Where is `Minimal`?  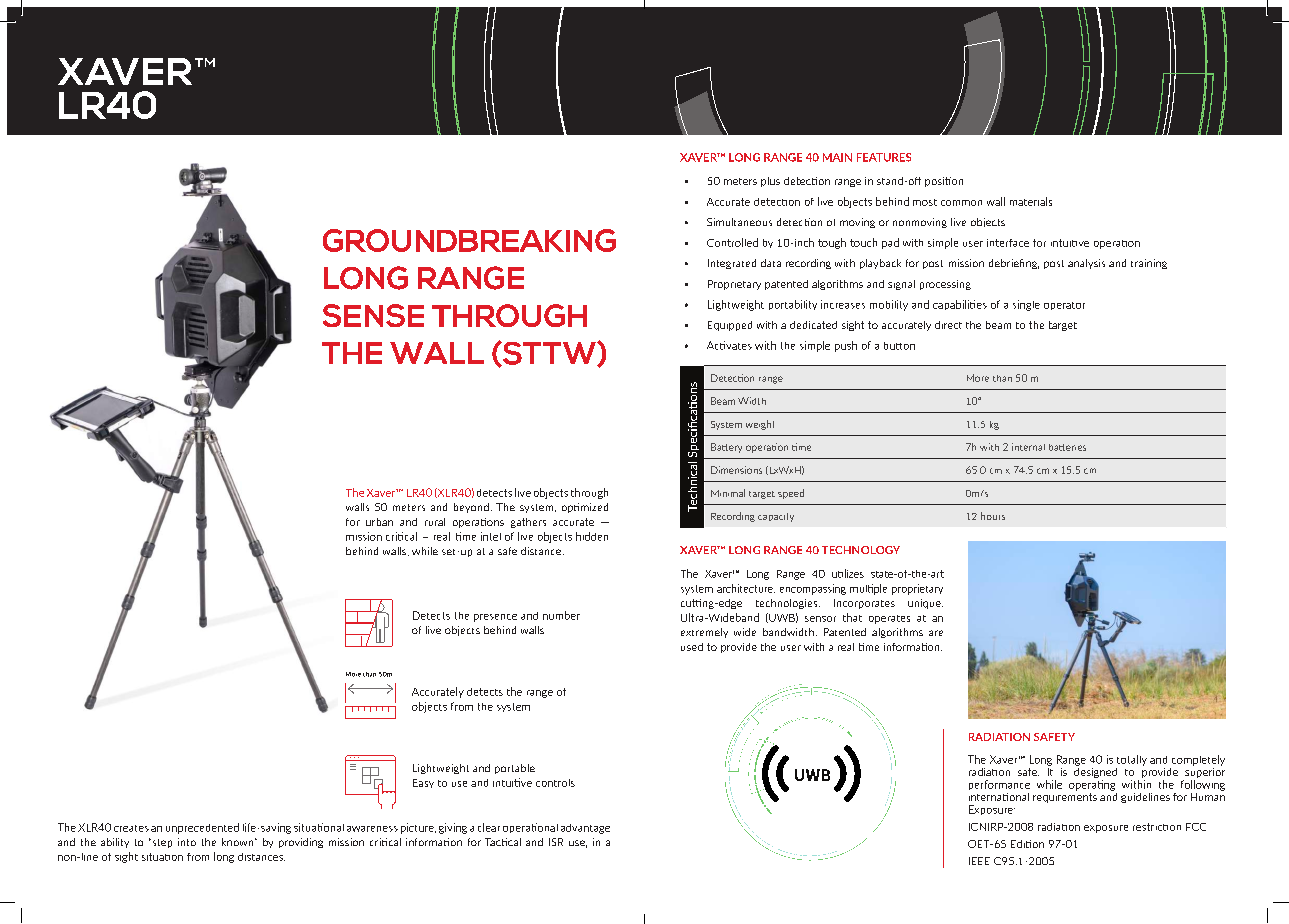
Minimal is located at coordinates (728, 493).
